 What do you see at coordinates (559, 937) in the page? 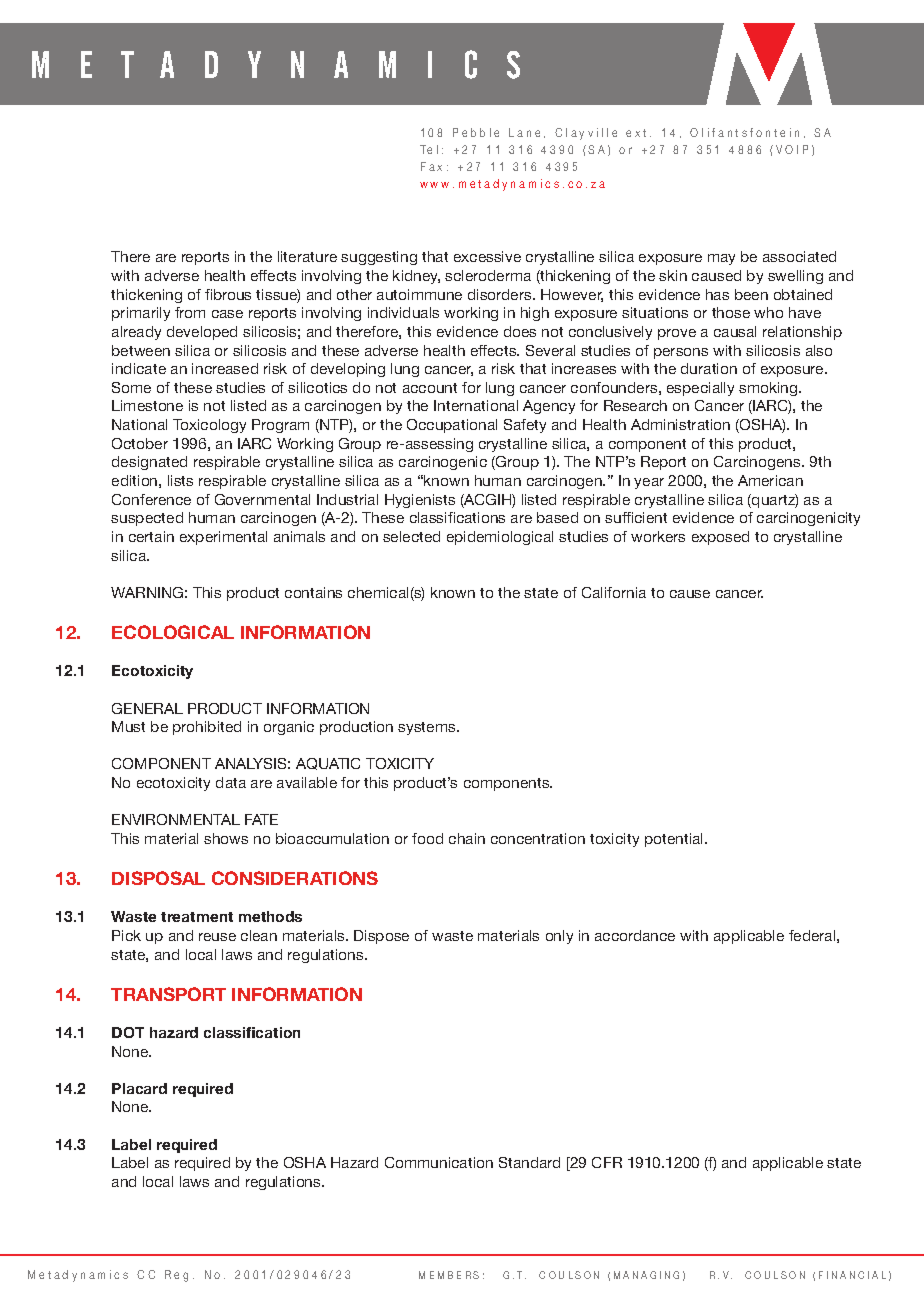
I see `only` at bounding box center [559, 937].
